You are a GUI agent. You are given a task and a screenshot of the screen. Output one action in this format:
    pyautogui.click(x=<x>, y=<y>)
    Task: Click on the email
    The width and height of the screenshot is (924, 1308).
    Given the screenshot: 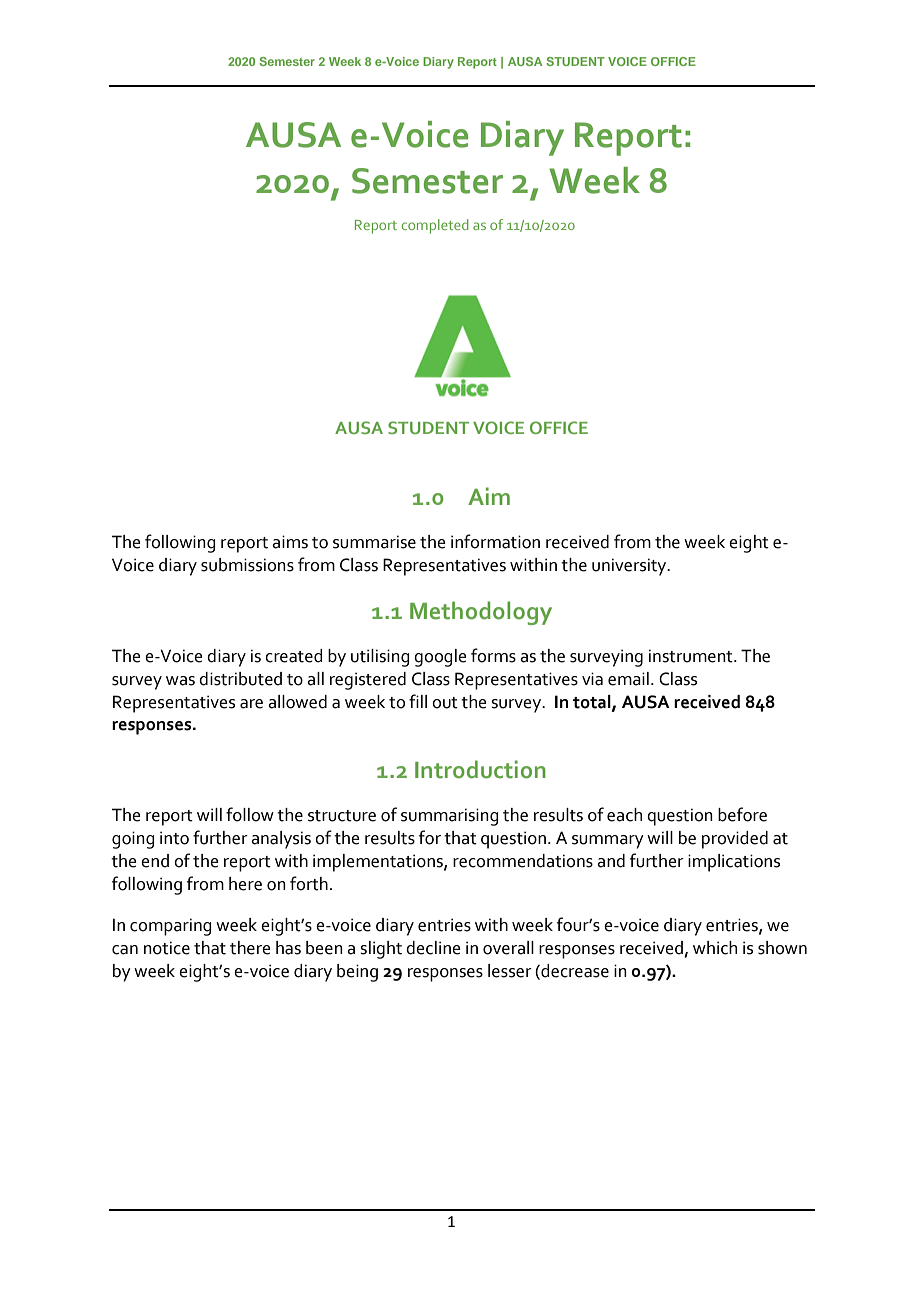 What is the action you would take?
    pyautogui.click(x=628, y=679)
